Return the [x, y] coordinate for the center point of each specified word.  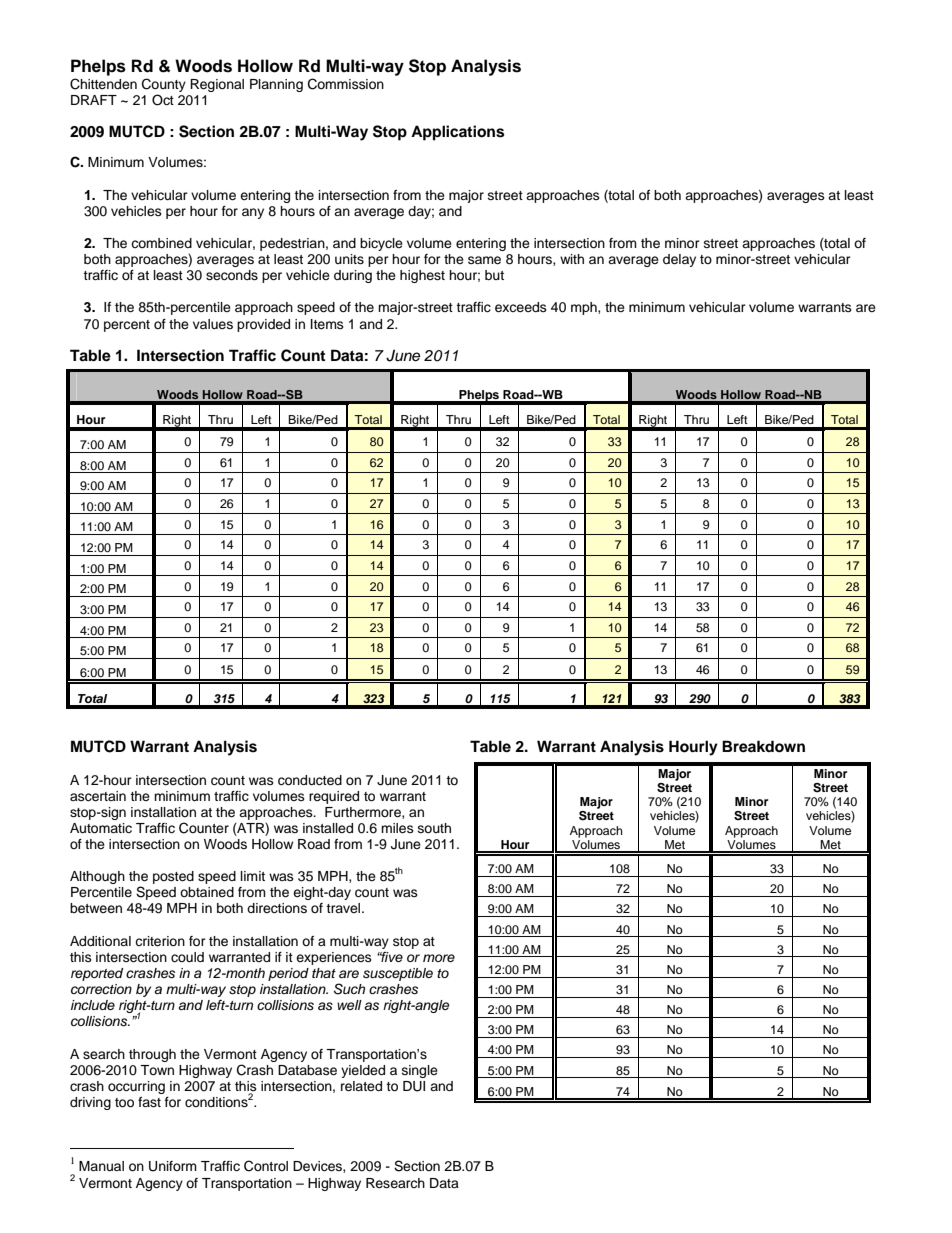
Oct [163, 100]
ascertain [98, 796]
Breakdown [763, 746]
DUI [414, 1086]
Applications [457, 133]
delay [679, 260]
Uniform [173, 1166]
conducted [310, 780]
